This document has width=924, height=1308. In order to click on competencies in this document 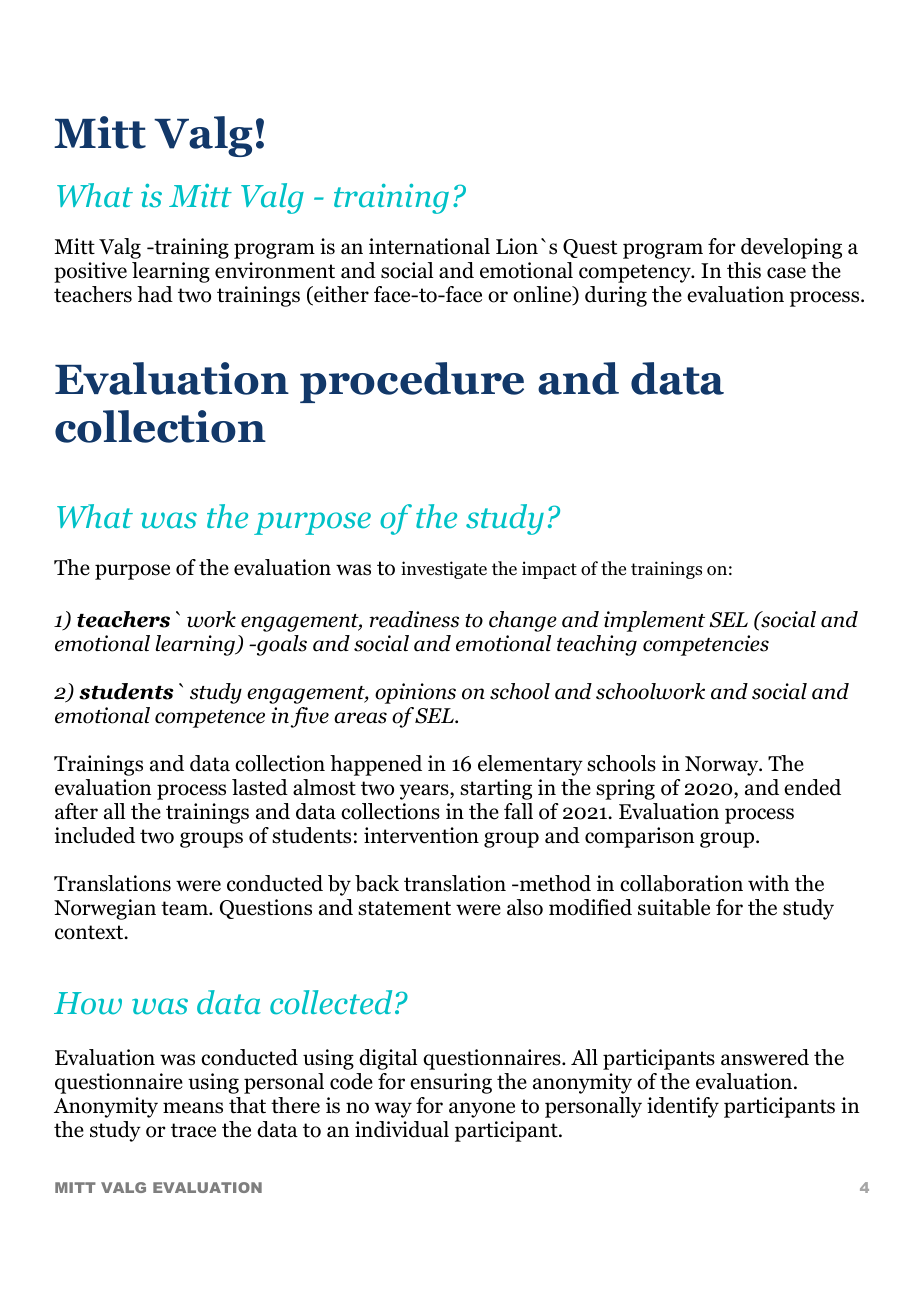, I will do `click(706, 645)`.
